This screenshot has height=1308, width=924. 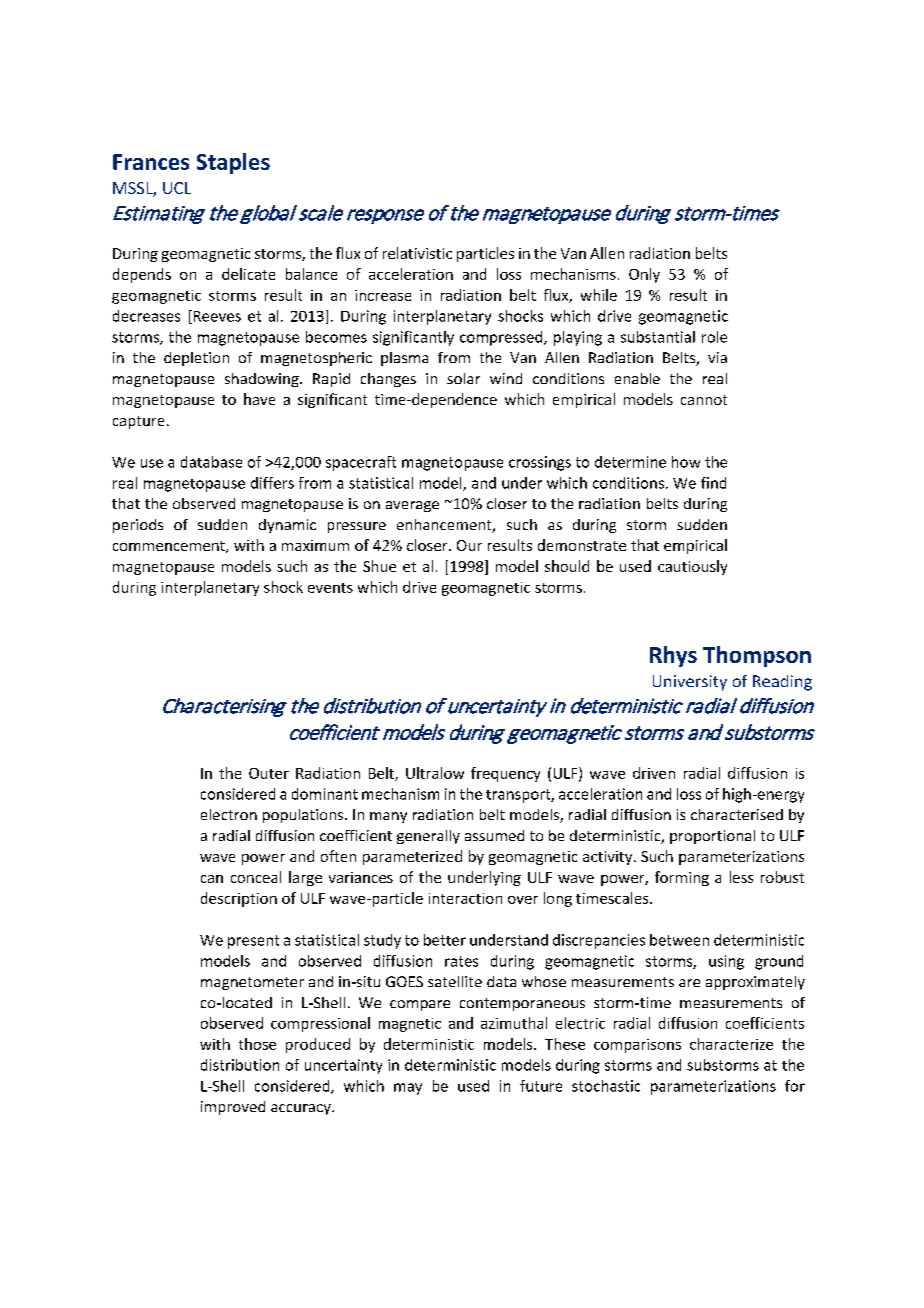 I want to click on characterised, so click(x=737, y=814).
